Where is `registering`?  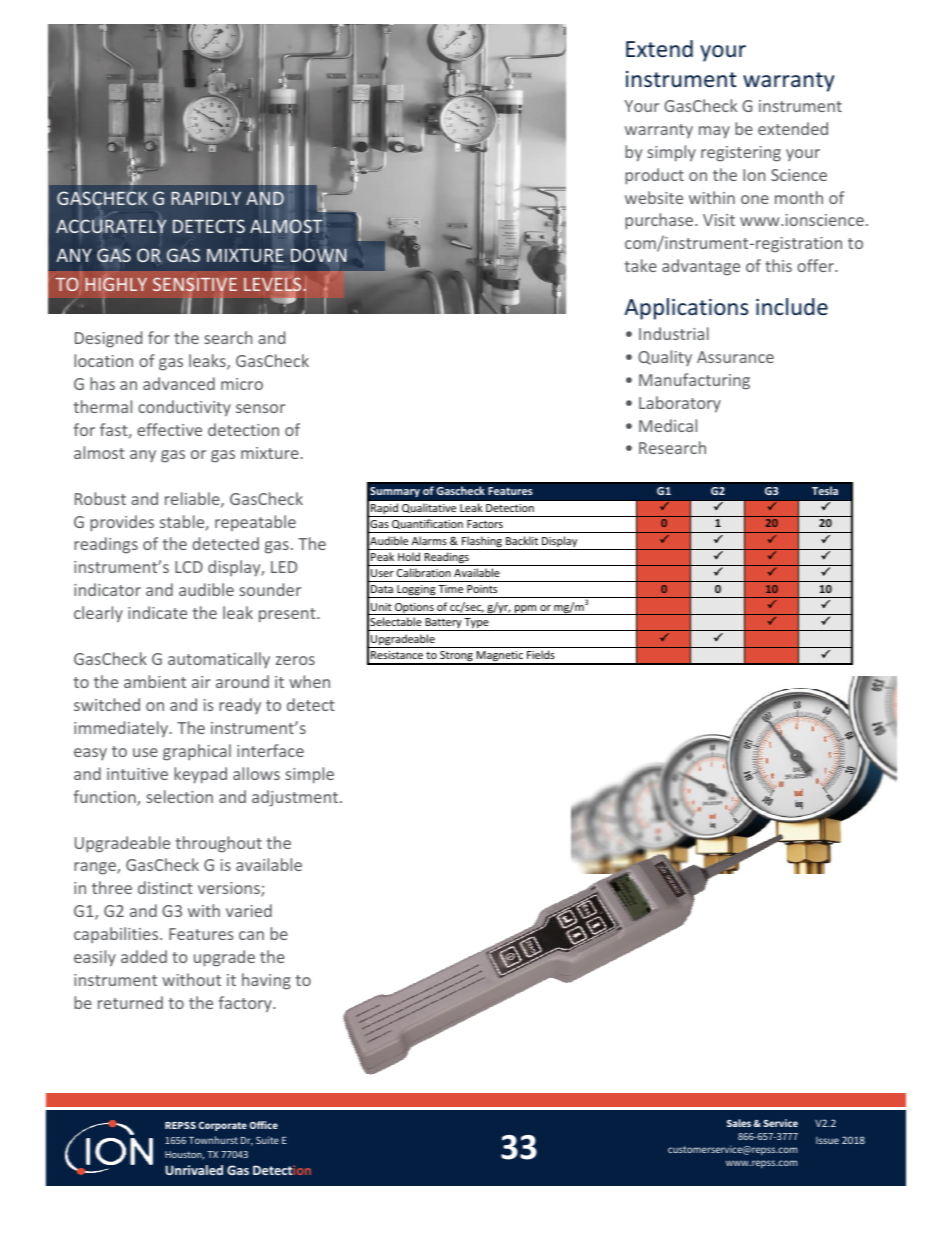
registering is located at coordinates (741, 154).
